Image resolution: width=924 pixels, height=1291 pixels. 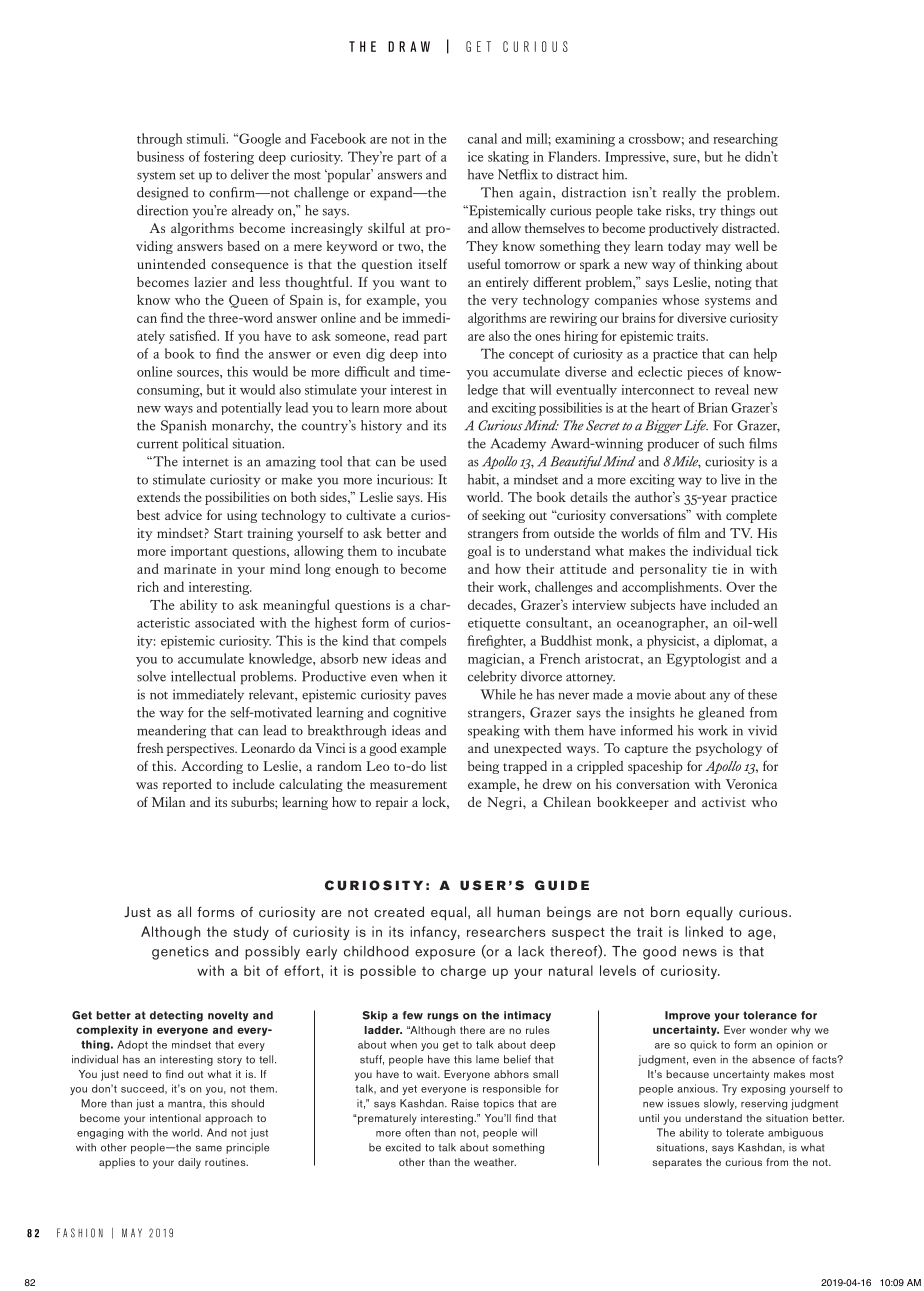 What do you see at coordinates (417, 1132) in the screenshot?
I see `often` at bounding box center [417, 1132].
